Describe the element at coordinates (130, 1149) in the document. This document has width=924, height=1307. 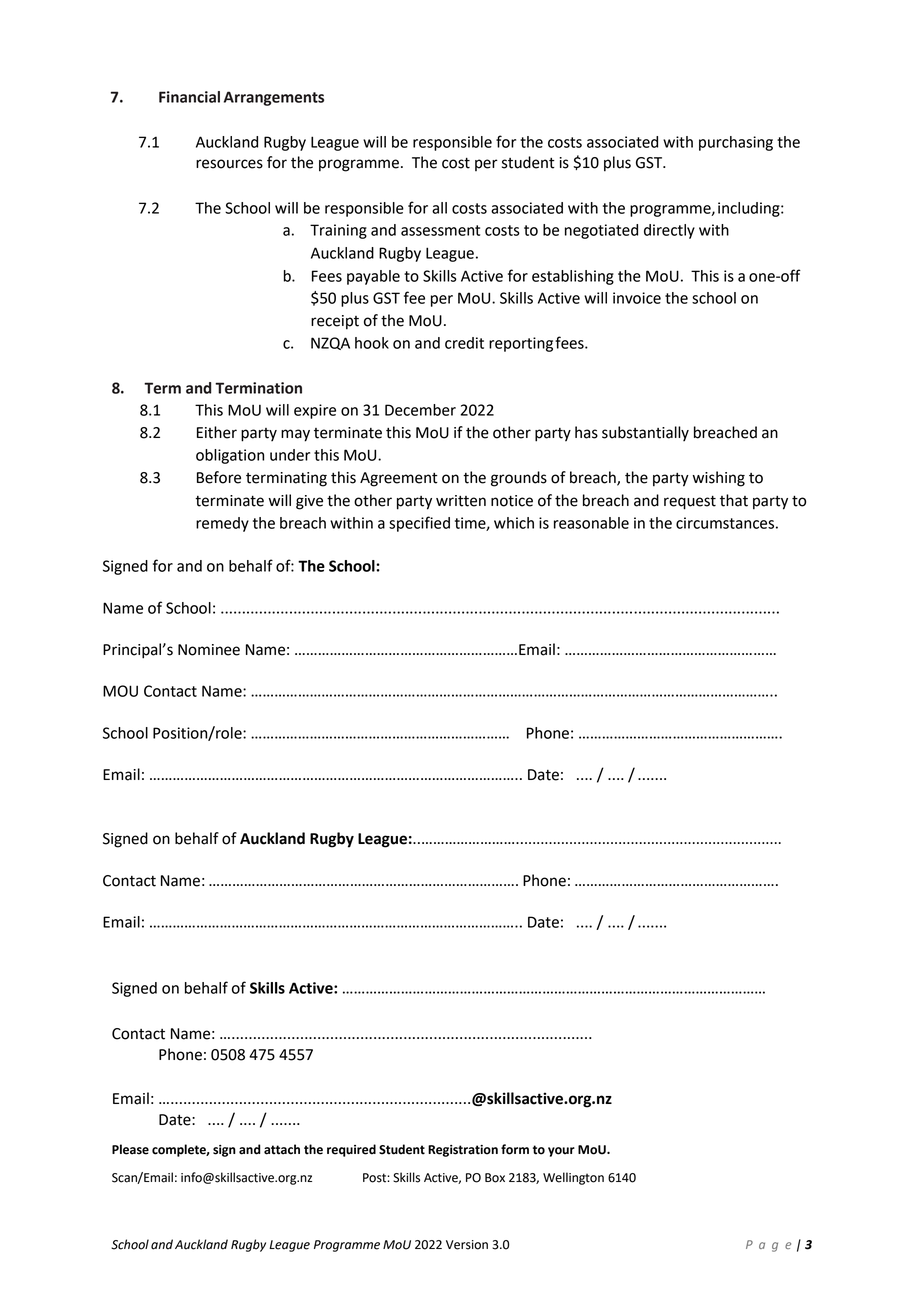
I see `Please` at that location.
